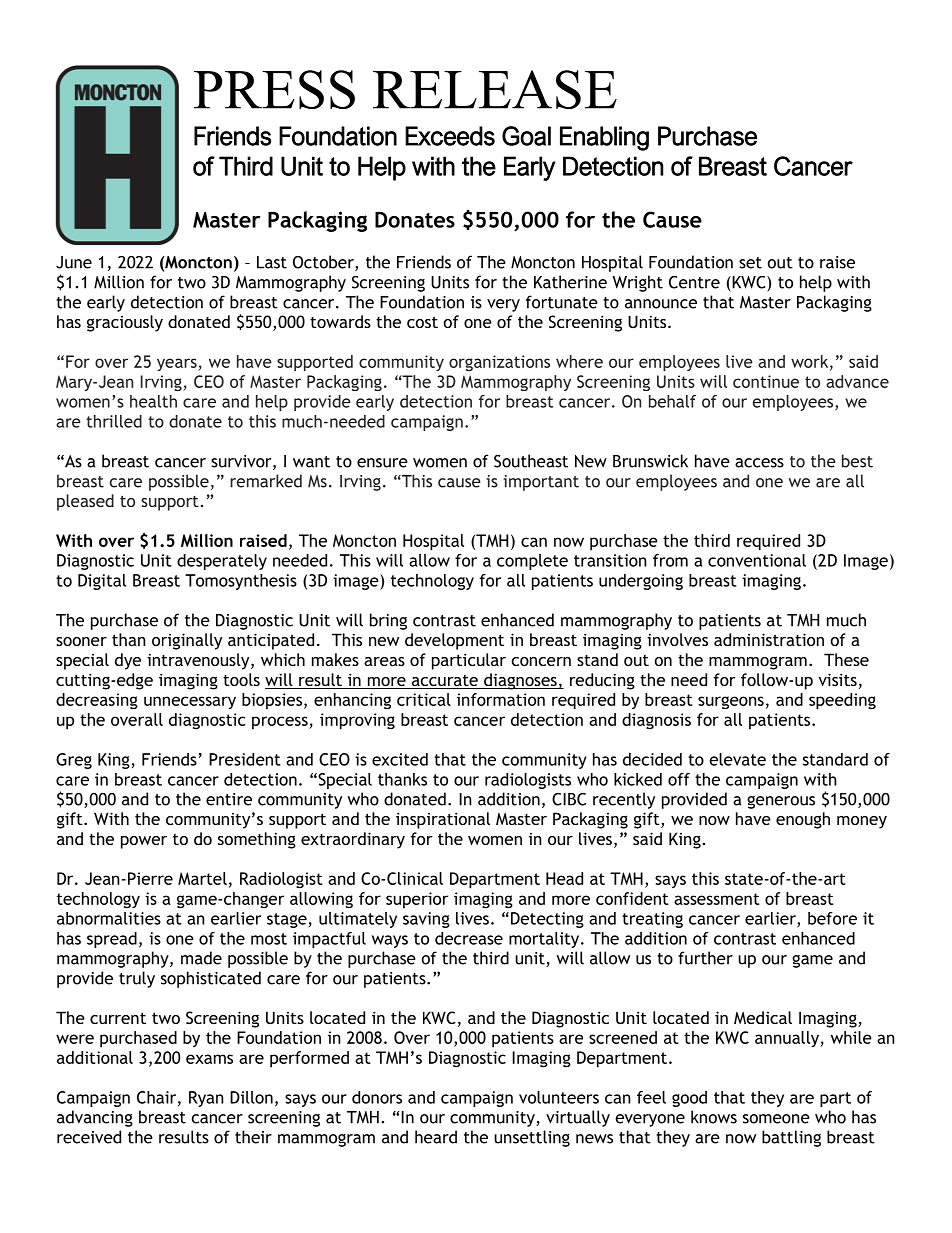 Image resolution: width=952 pixels, height=1233 pixels. I want to click on development, so click(454, 641).
